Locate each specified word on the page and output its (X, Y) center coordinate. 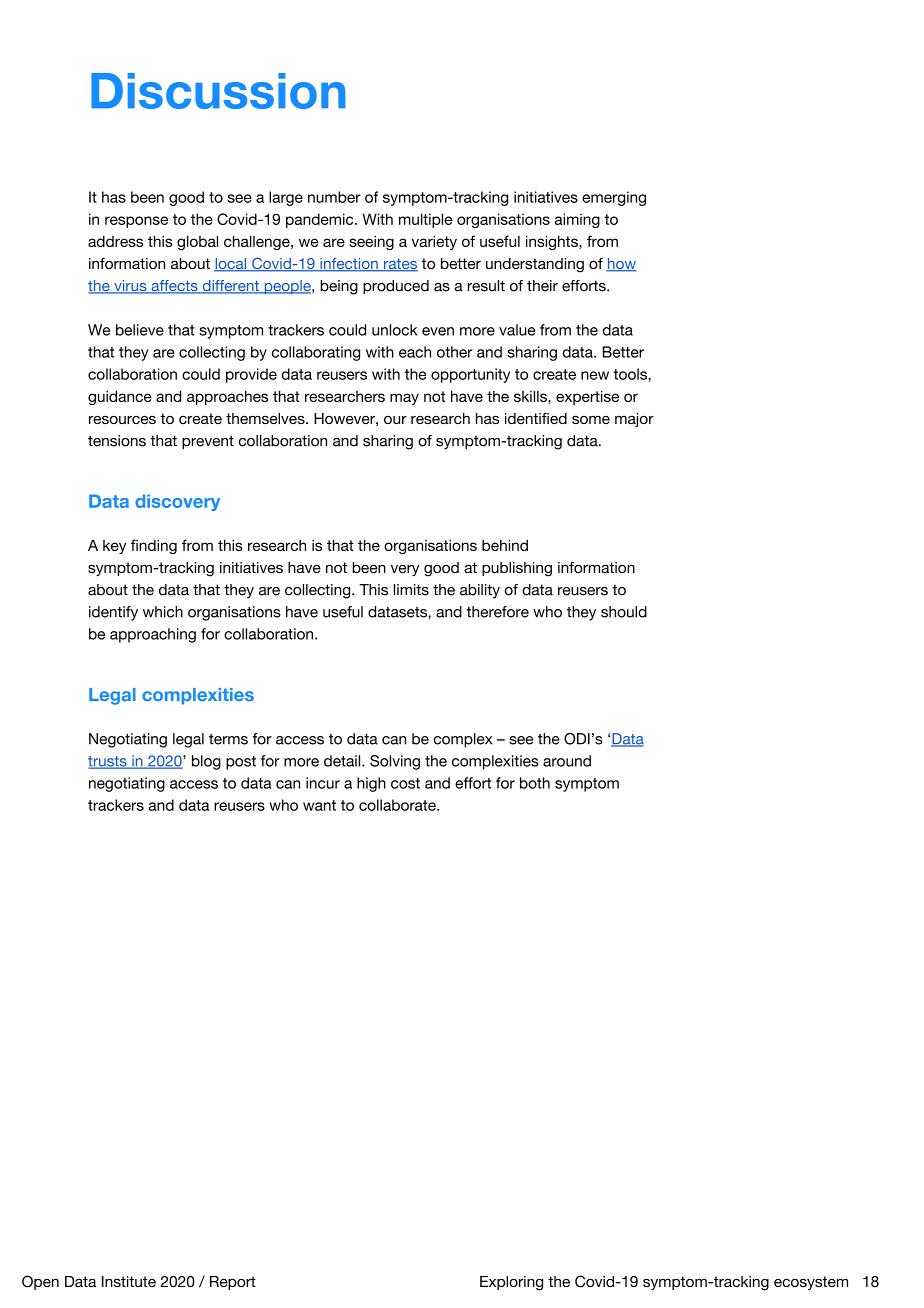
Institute (129, 1281)
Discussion (218, 91)
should (624, 612)
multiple (425, 220)
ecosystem (811, 1283)
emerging (614, 198)
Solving (395, 762)
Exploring (511, 1283)
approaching (153, 635)
